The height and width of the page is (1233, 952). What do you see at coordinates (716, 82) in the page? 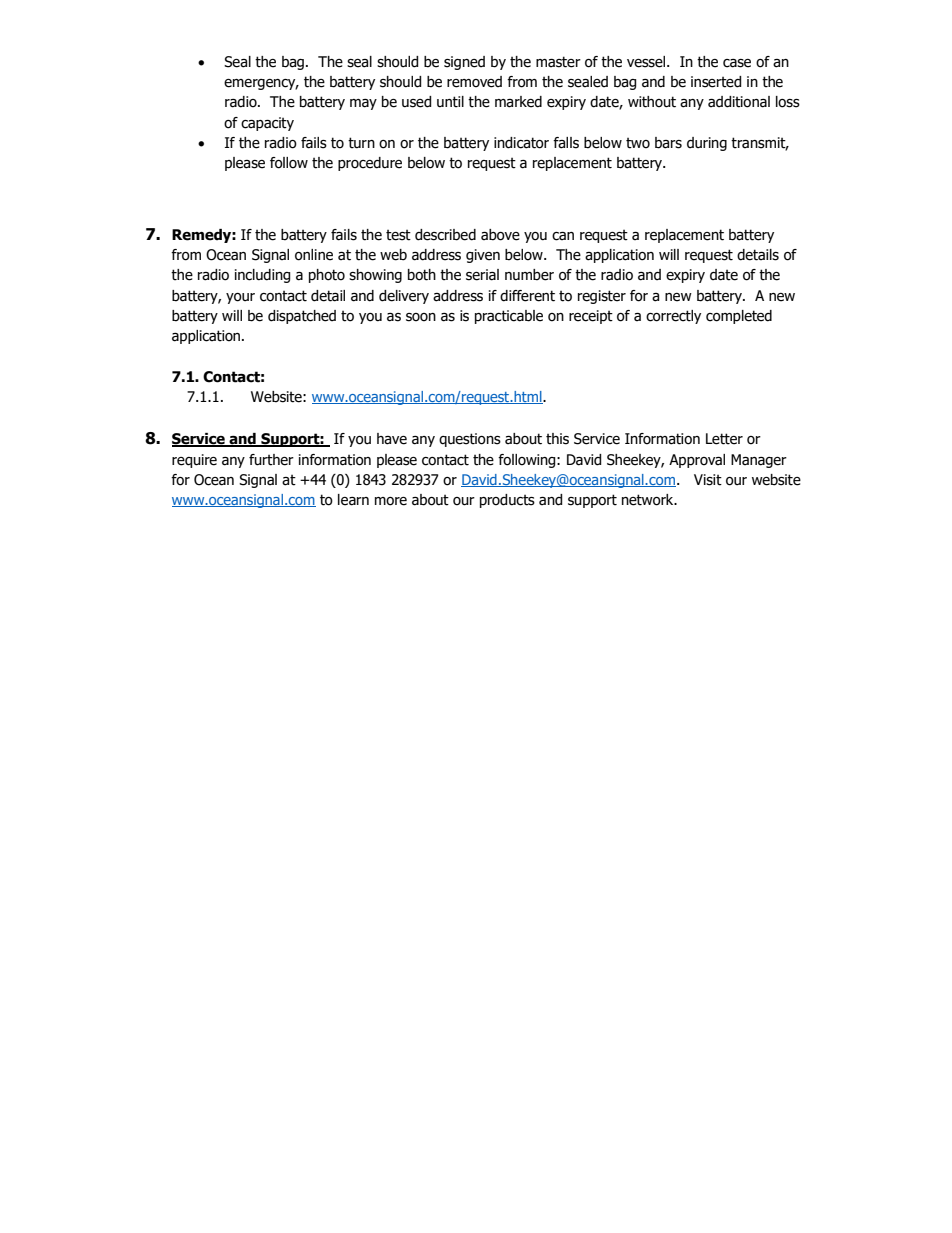
I see `inserted` at bounding box center [716, 82].
